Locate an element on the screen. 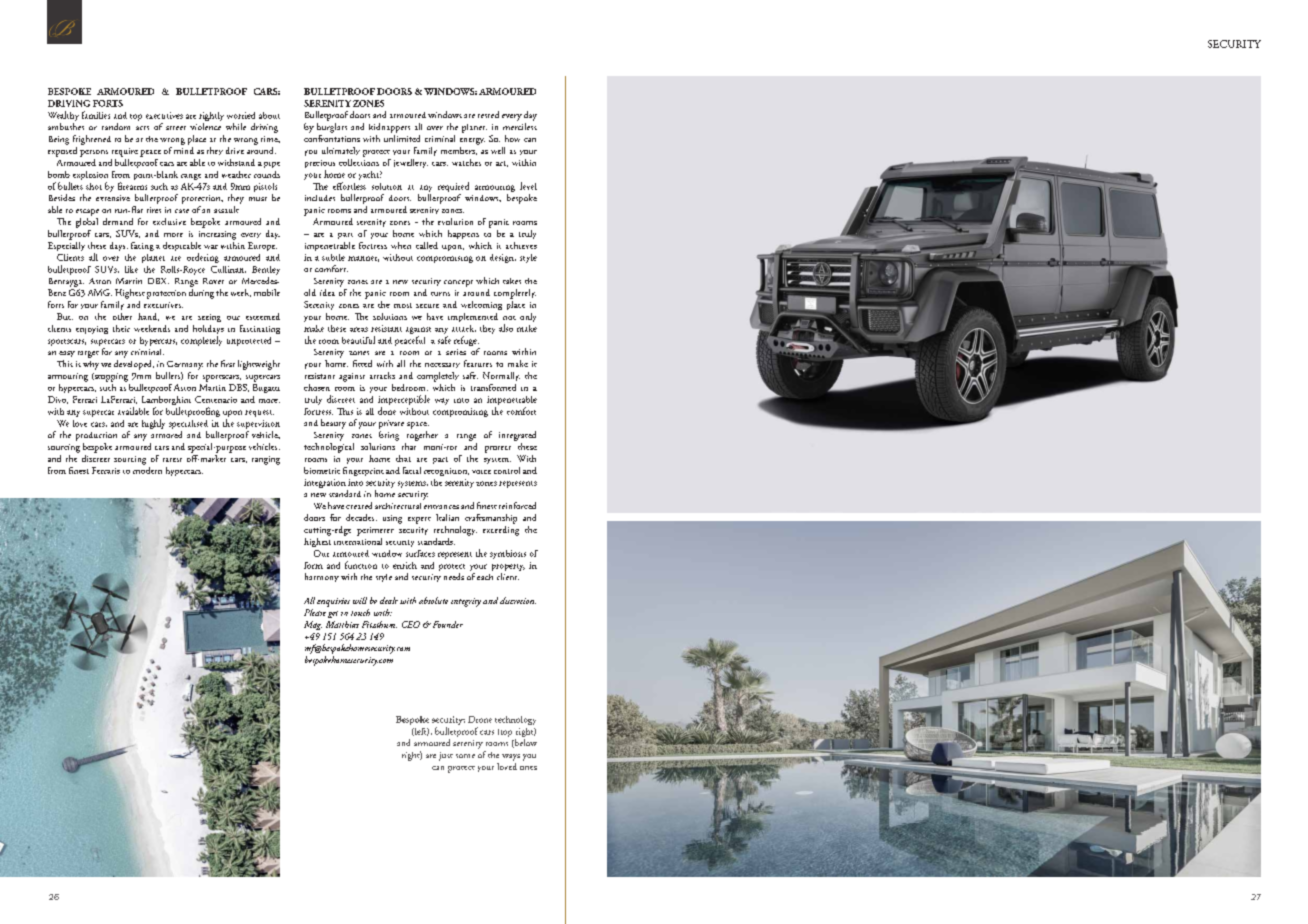  refuge is located at coordinates (466, 342).
